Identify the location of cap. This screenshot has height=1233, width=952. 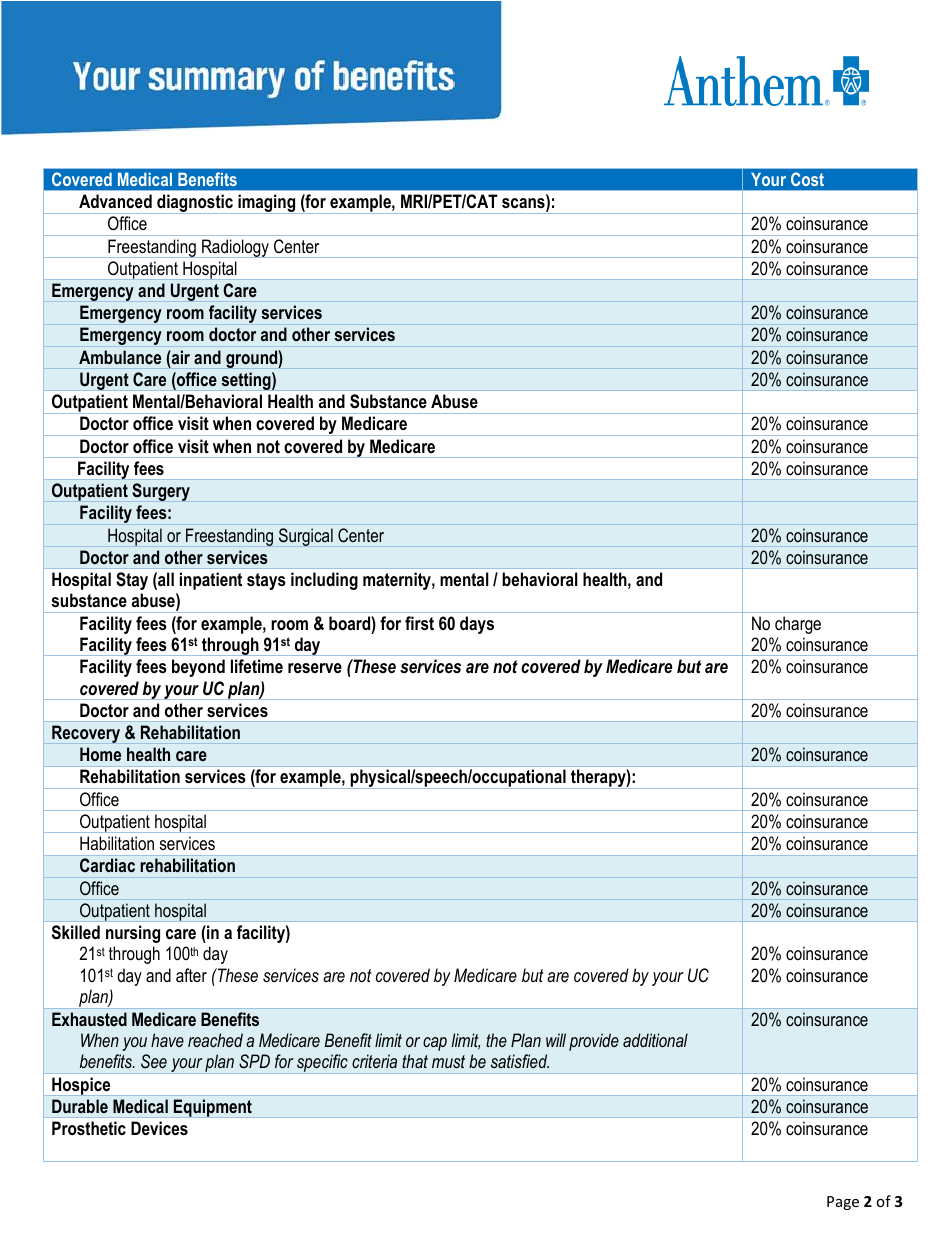
(435, 1044).
